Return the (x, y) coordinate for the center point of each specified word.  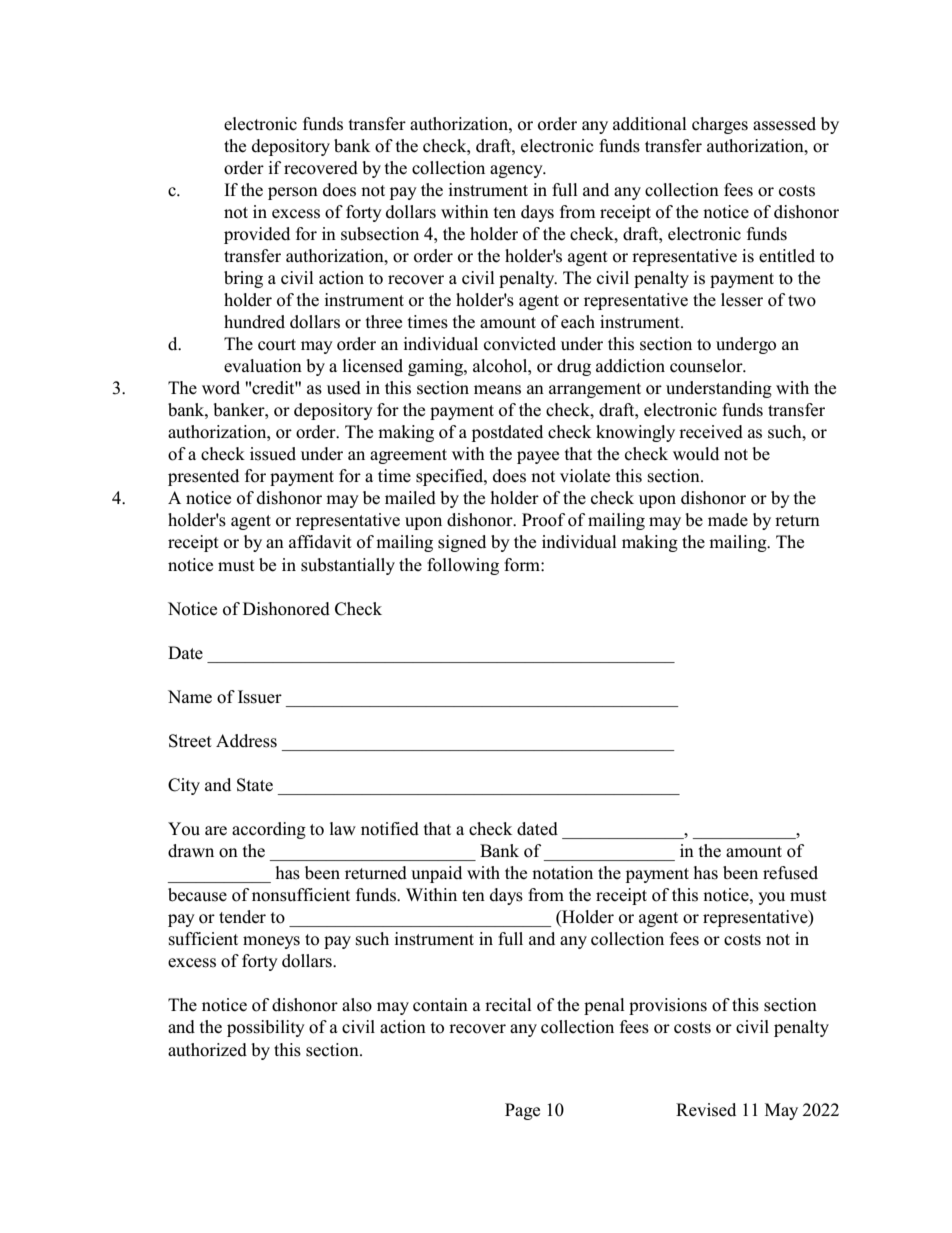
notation (562, 873)
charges (720, 125)
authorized (207, 1050)
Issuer (260, 697)
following (463, 566)
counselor (707, 366)
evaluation (263, 366)
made (728, 520)
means (497, 390)
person (293, 193)
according (269, 830)
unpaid (436, 874)
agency (517, 171)
